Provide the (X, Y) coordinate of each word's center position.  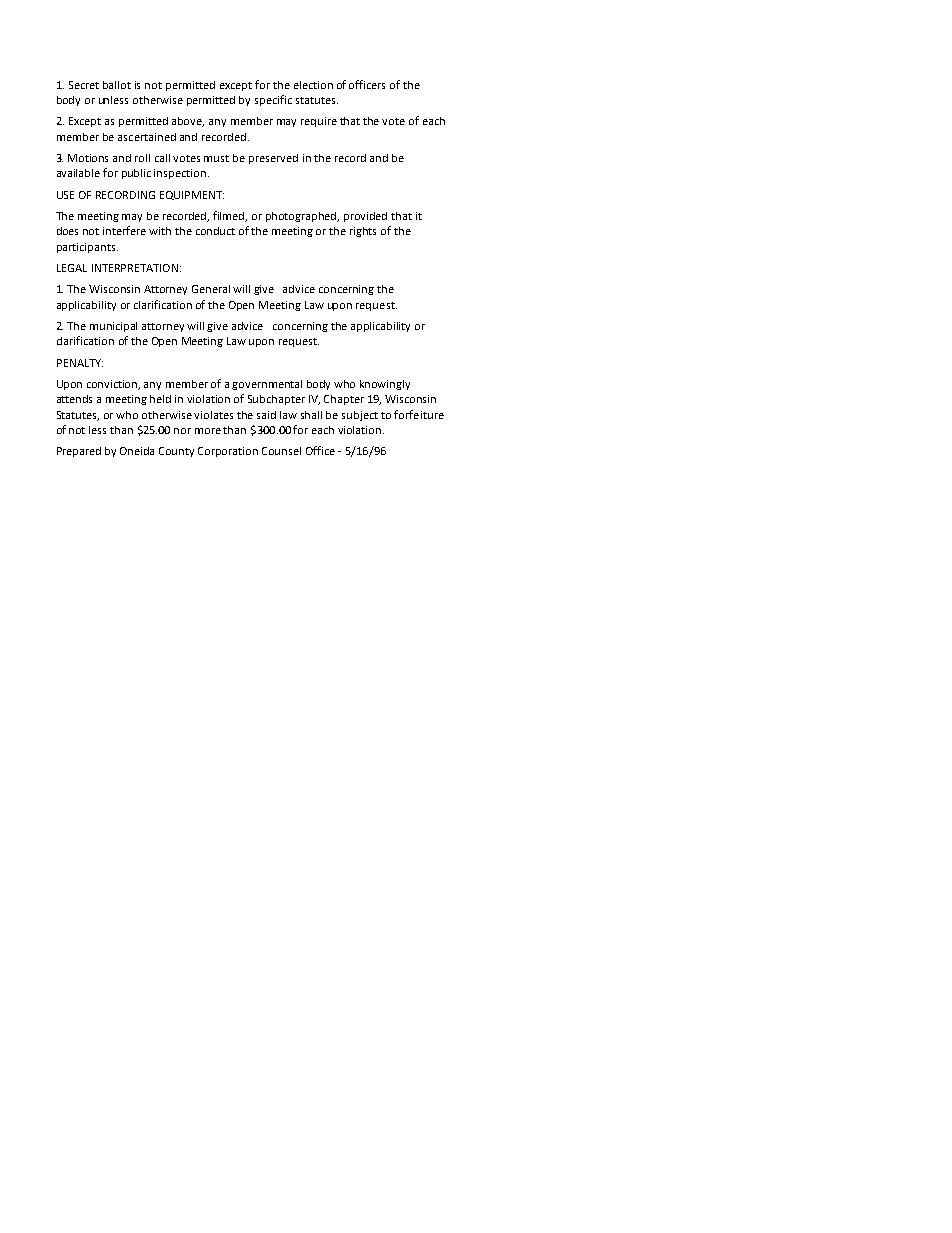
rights (363, 232)
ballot (117, 85)
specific (273, 100)
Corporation (228, 452)
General (211, 289)
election (313, 85)
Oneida (137, 451)
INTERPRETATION (135, 268)
